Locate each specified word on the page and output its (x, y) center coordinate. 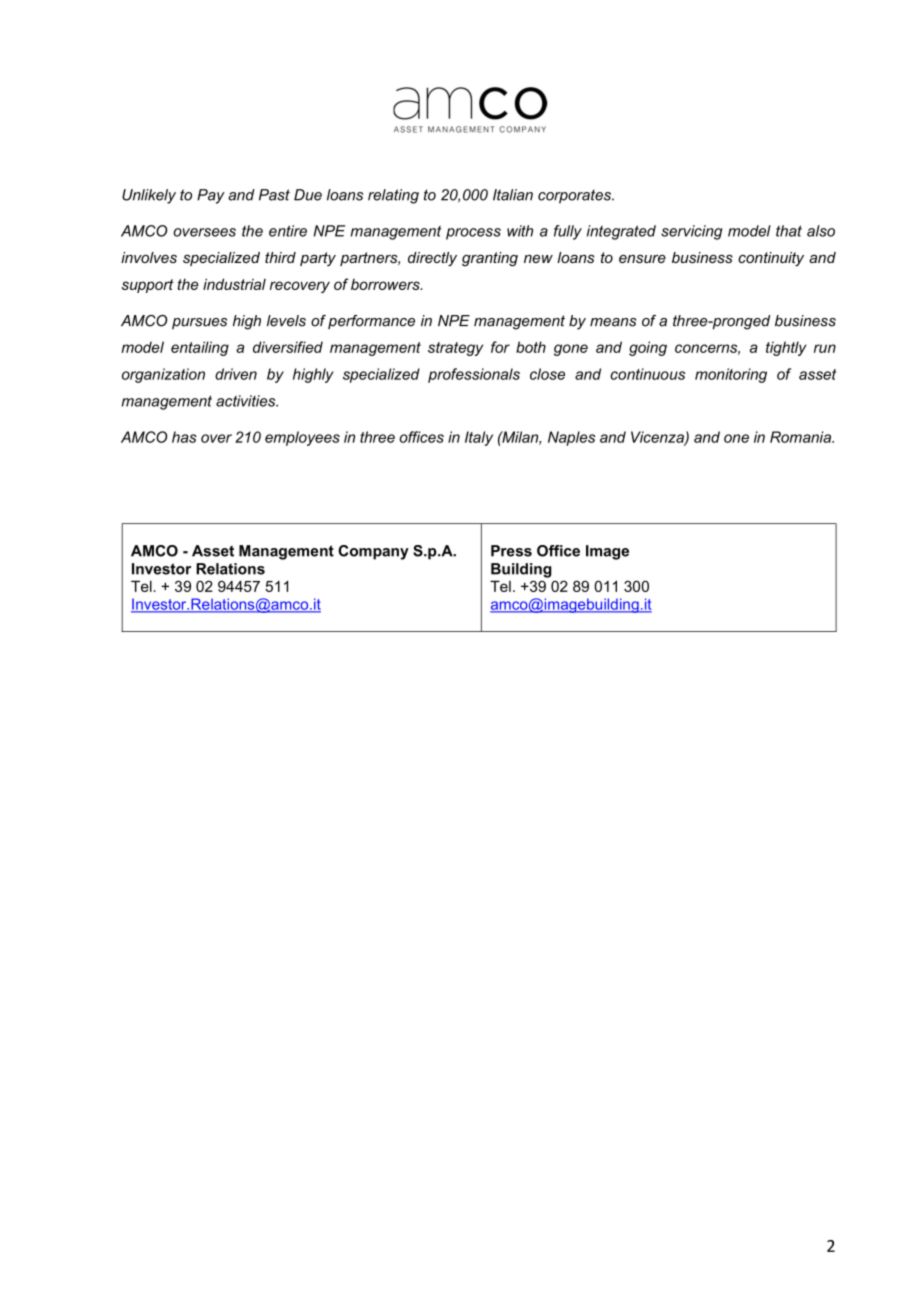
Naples (571, 438)
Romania (801, 437)
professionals (474, 375)
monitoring (731, 375)
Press (511, 551)
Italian (513, 195)
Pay (211, 196)
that (789, 231)
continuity (771, 259)
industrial (234, 284)
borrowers (386, 284)
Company (373, 552)
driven (236, 374)
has (184, 437)
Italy (479, 438)
